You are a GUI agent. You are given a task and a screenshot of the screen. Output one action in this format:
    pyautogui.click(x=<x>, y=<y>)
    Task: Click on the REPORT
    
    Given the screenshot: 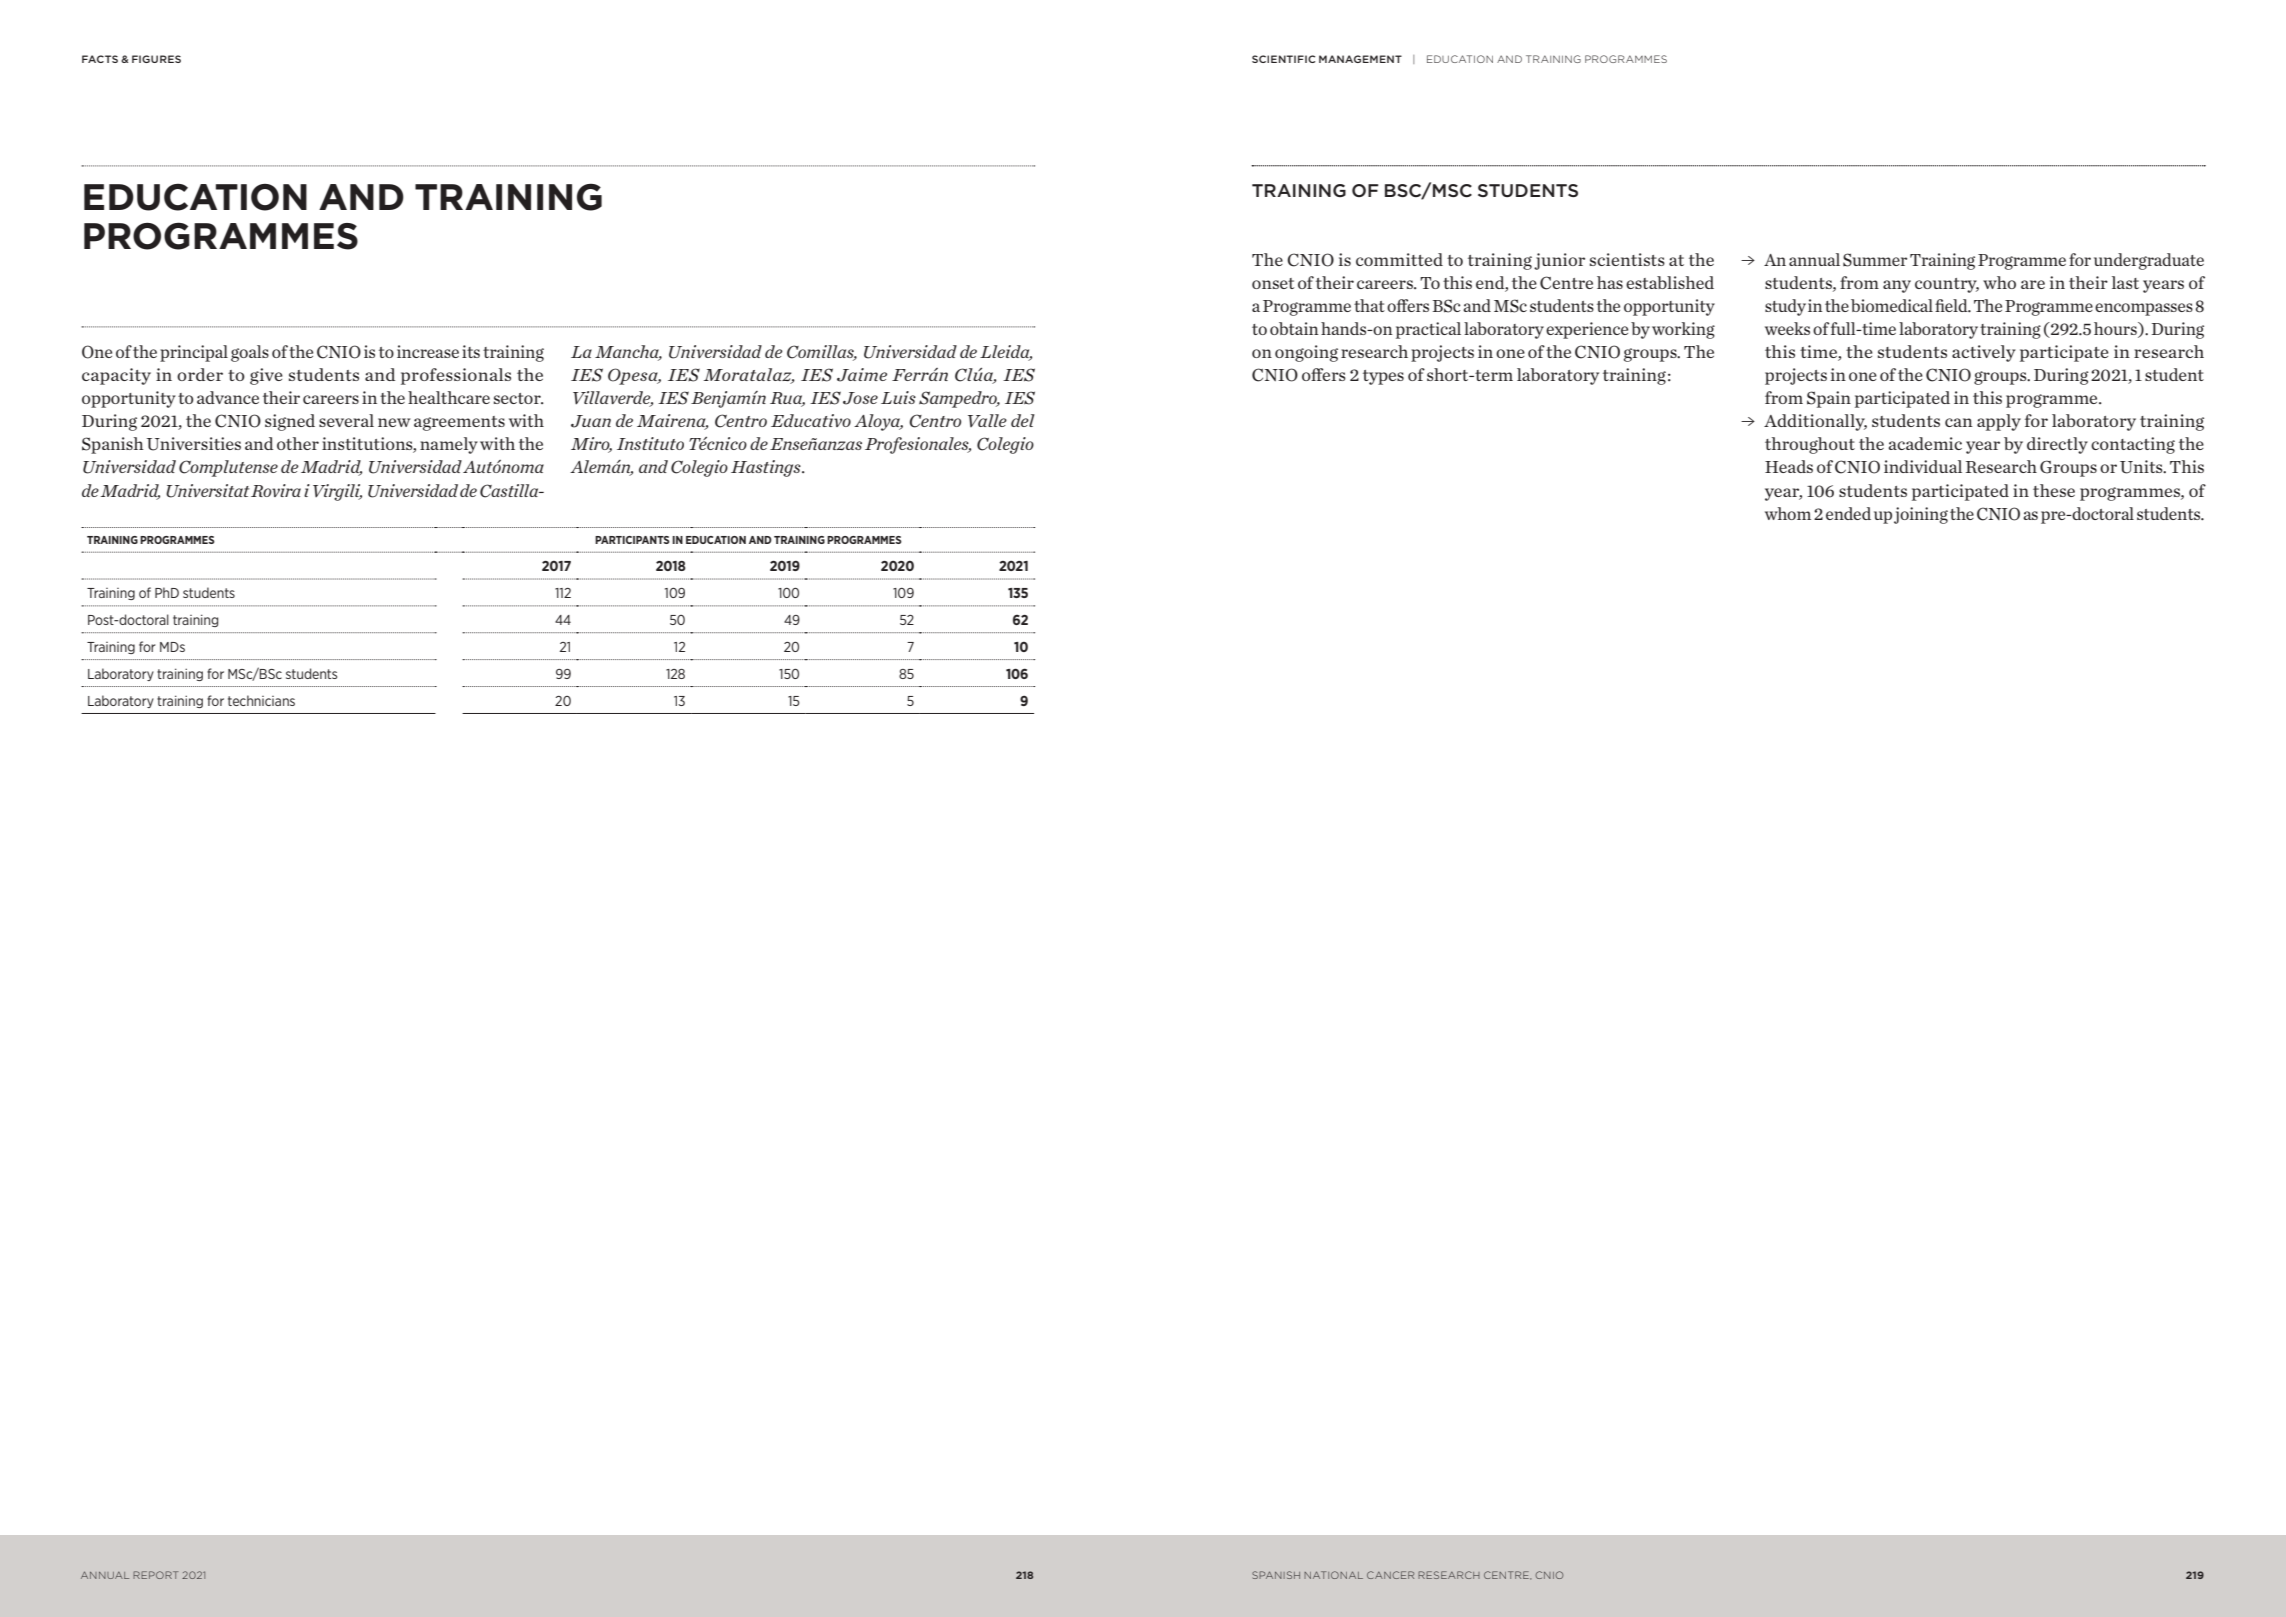 What is the action you would take?
    pyautogui.click(x=155, y=1575)
